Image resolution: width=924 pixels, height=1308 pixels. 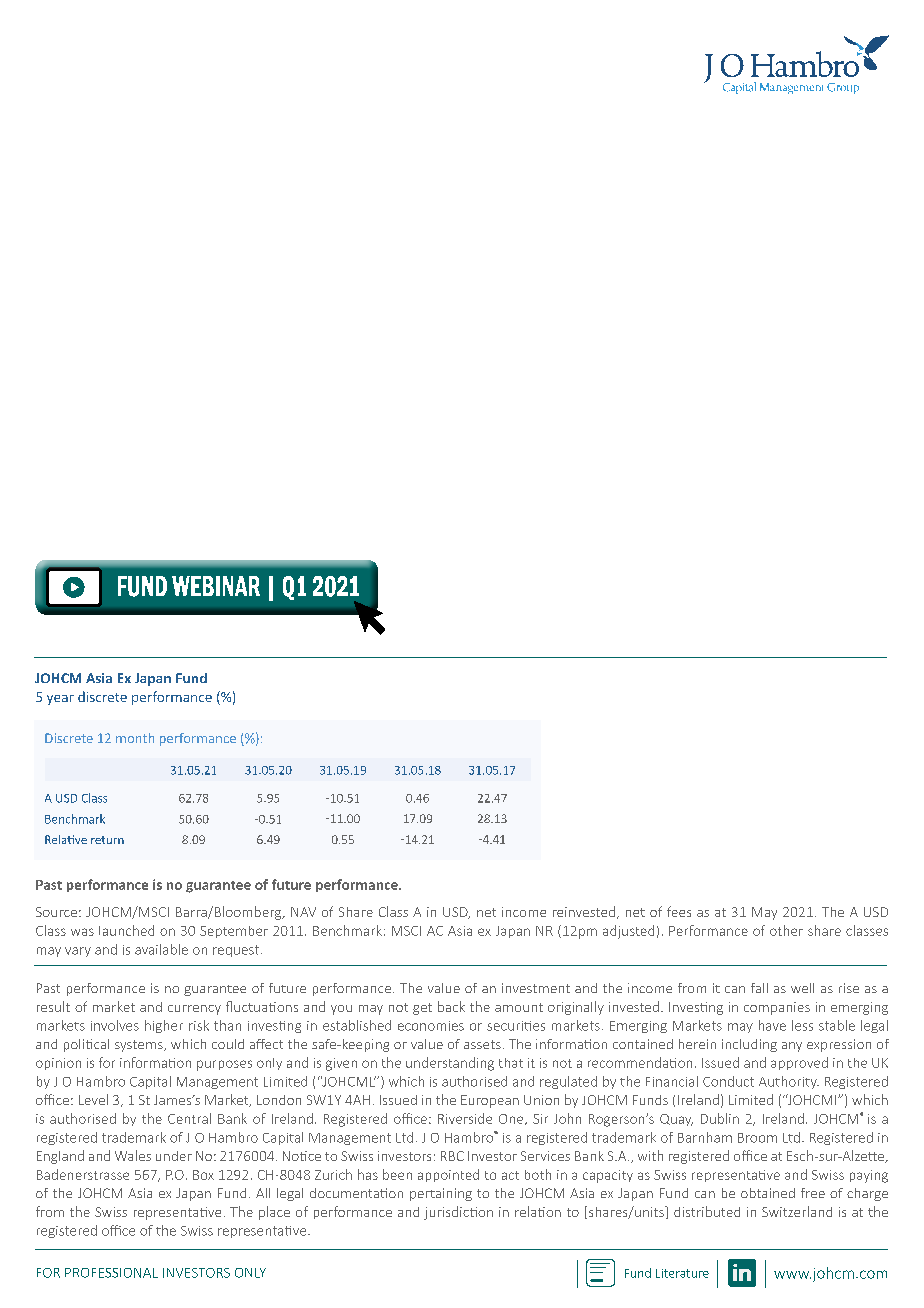 What do you see at coordinates (759, 988) in the page?
I see `fall` at bounding box center [759, 988].
